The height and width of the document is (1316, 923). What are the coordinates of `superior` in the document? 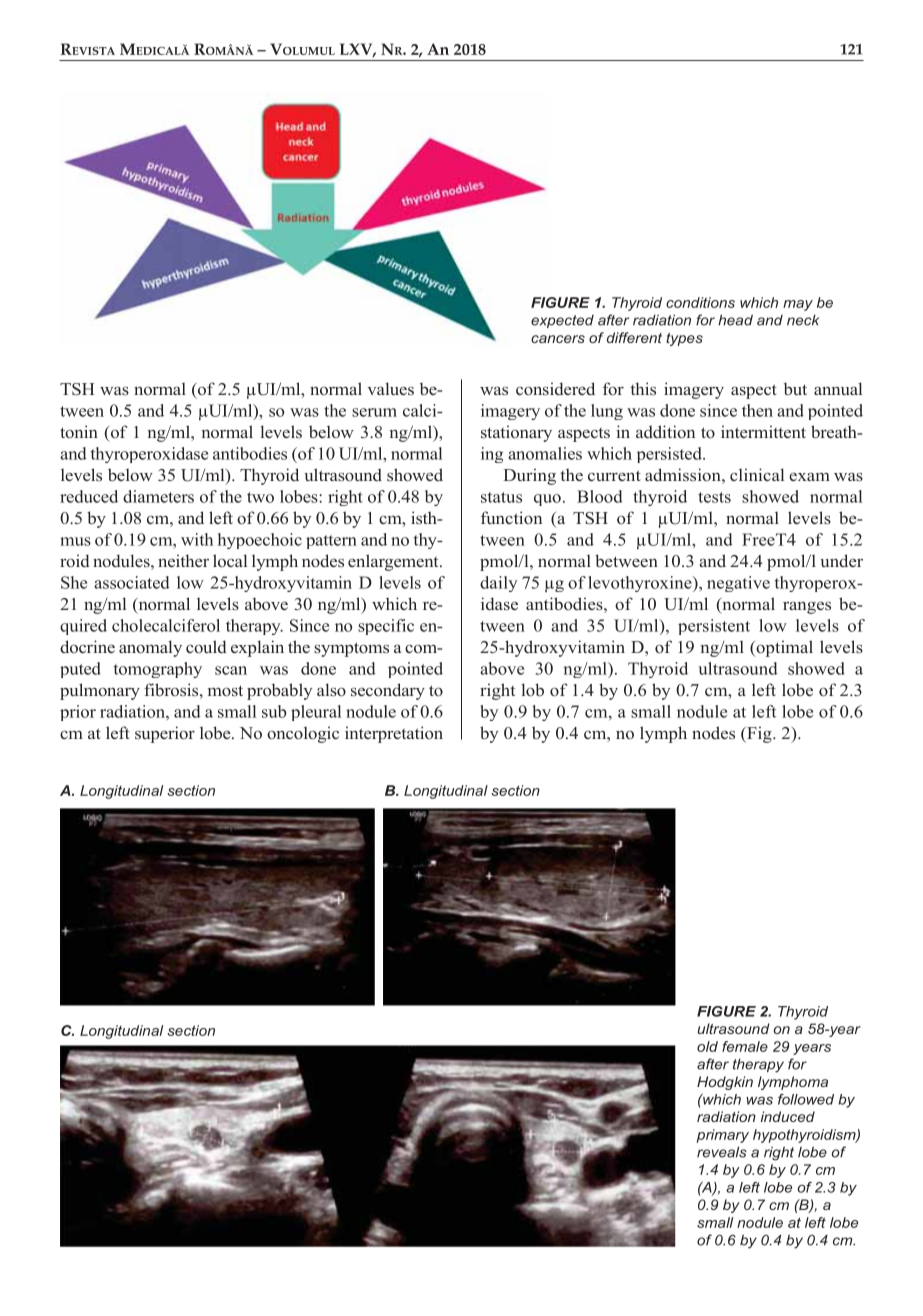 It's located at (165, 734).
